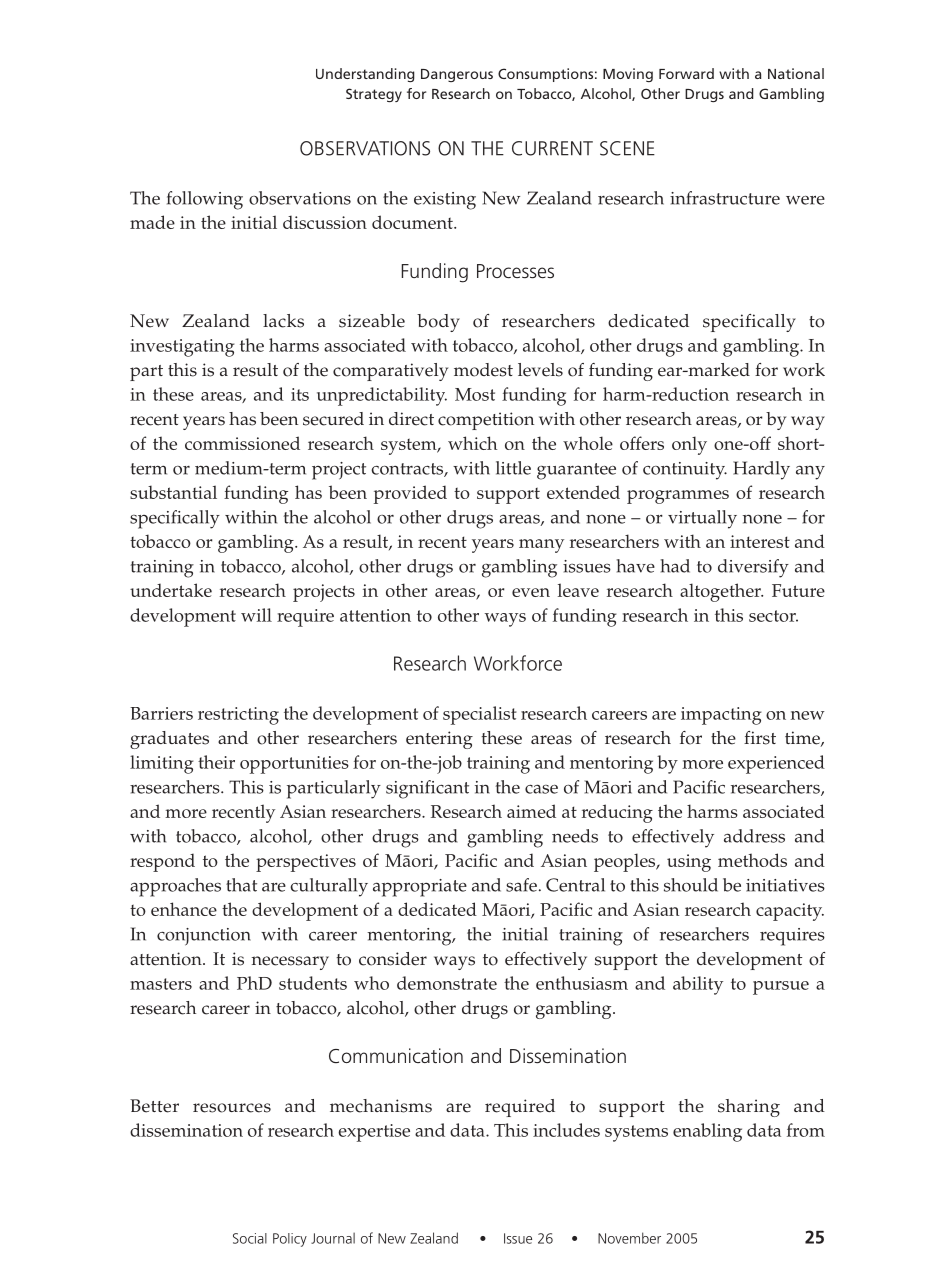  What do you see at coordinates (205, 200) in the screenshot?
I see `following` at bounding box center [205, 200].
